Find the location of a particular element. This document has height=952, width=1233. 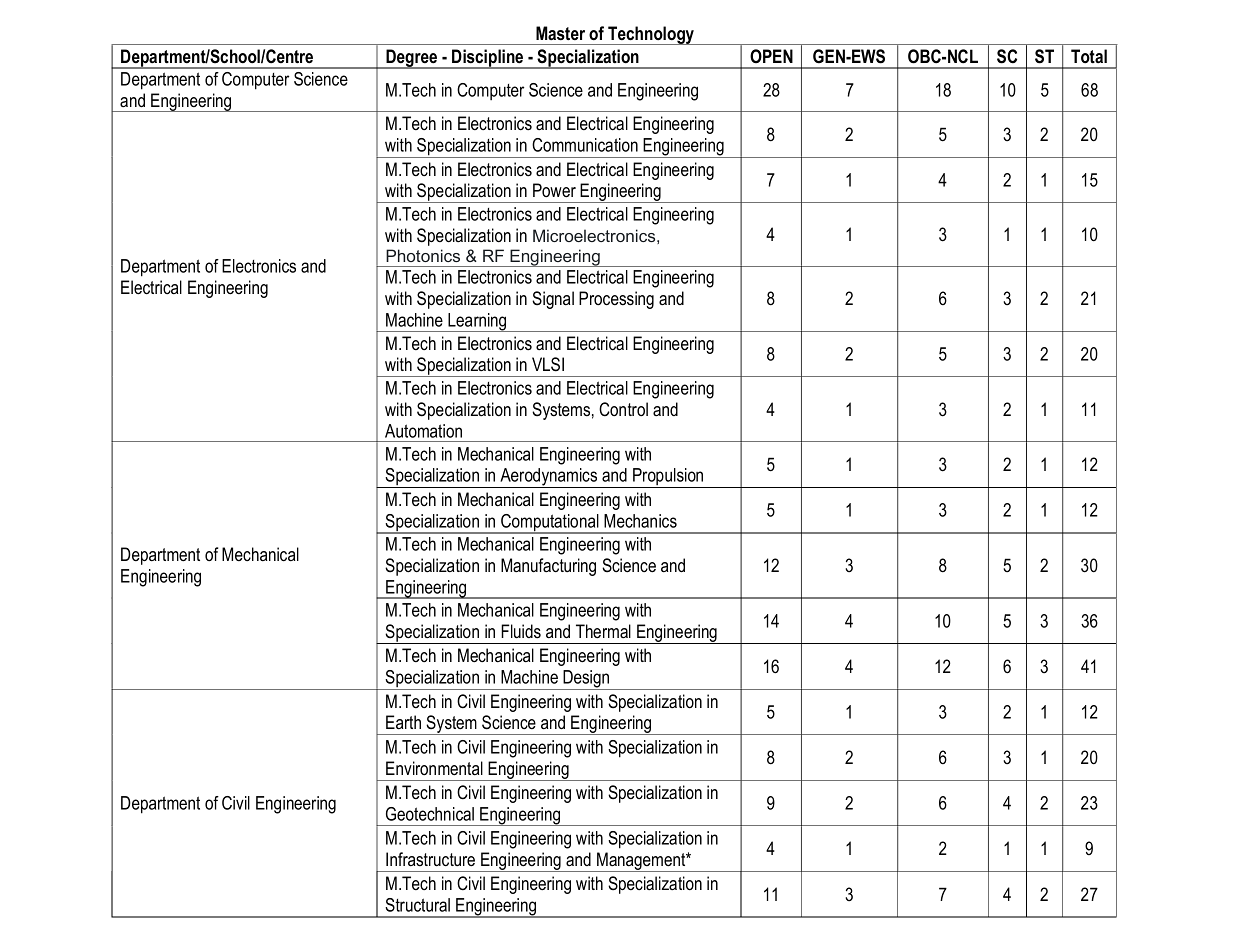

Design is located at coordinates (587, 680).
